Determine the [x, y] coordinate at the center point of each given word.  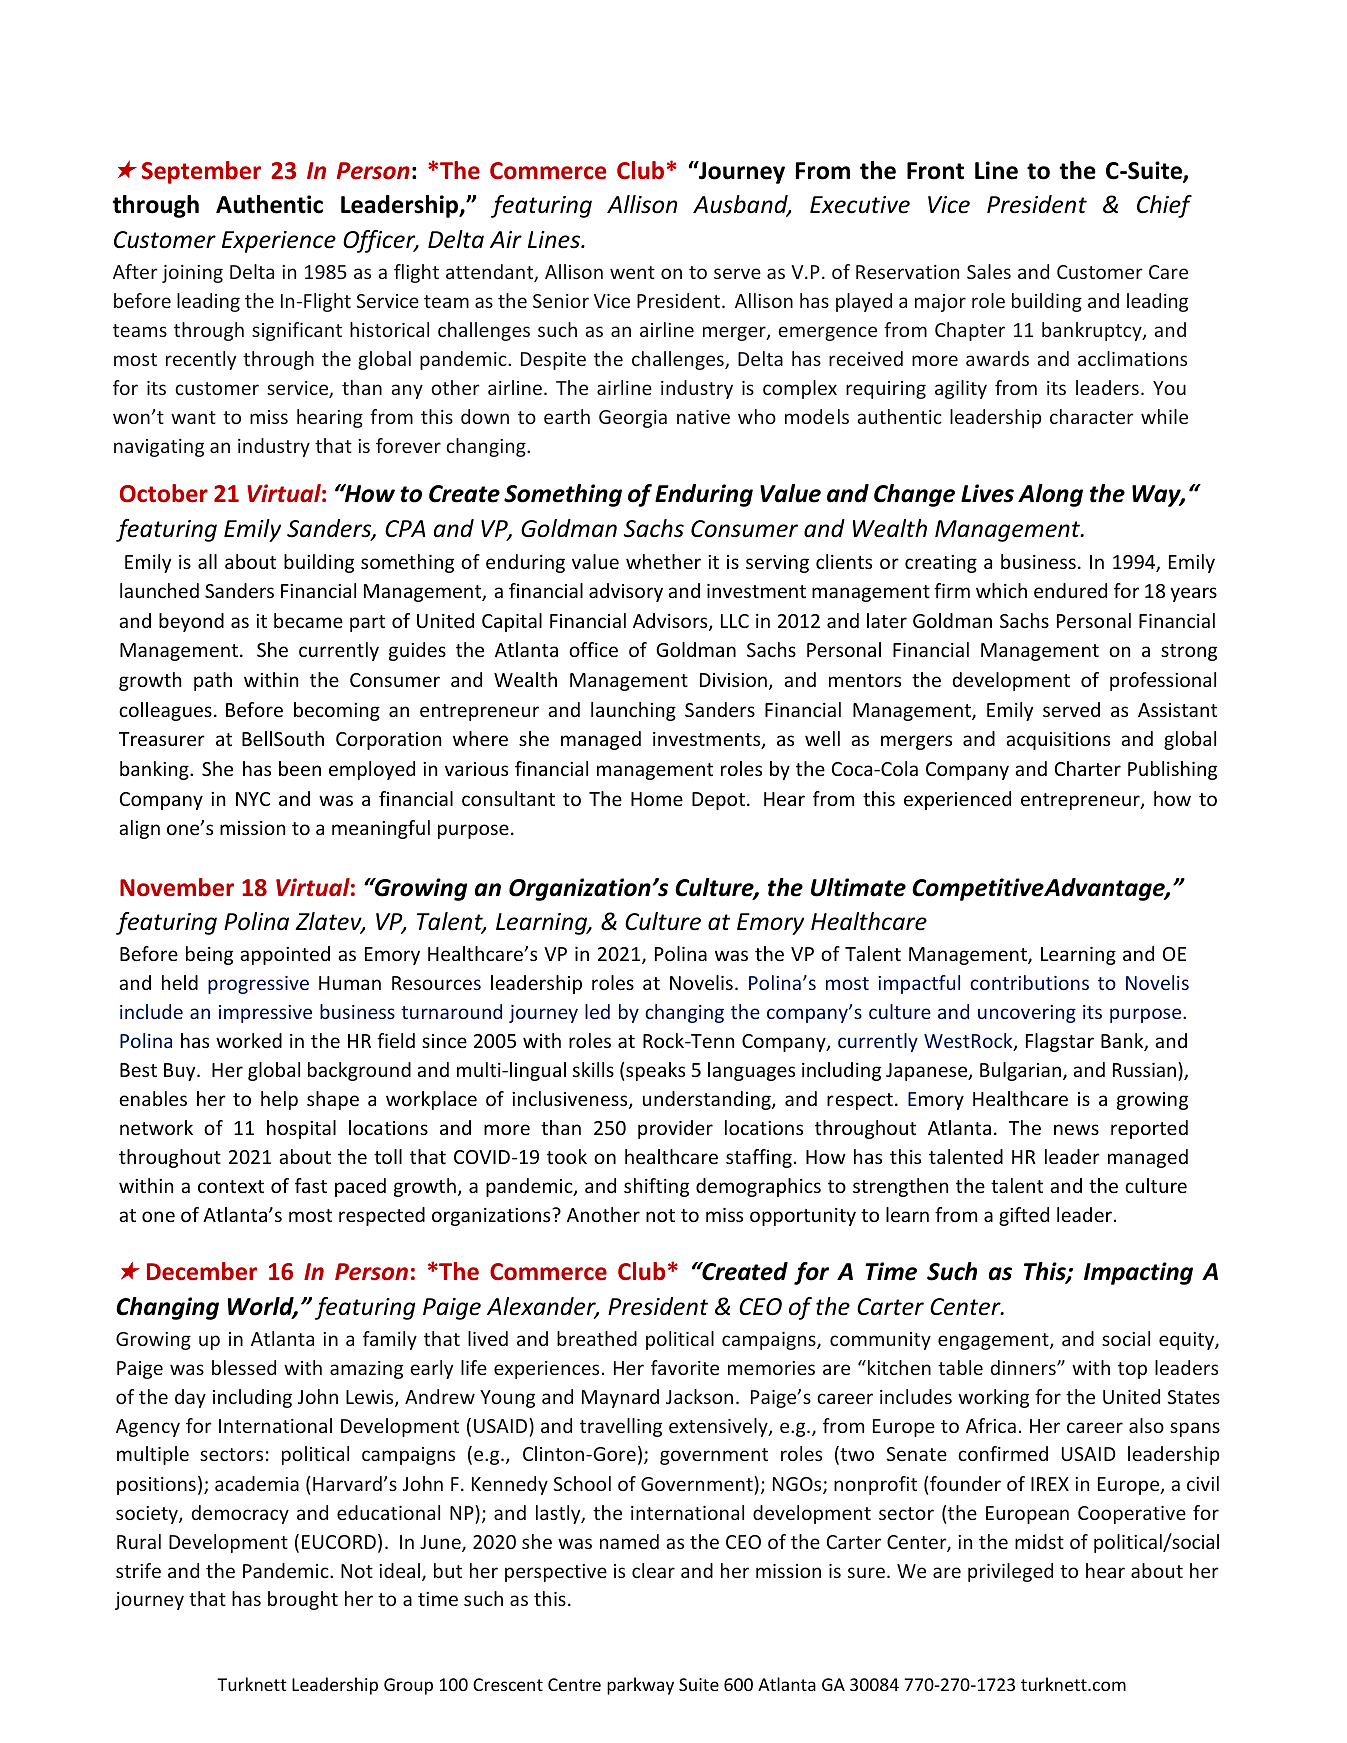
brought [303, 1600]
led [597, 1011]
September [201, 172]
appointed [285, 955]
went [632, 272]
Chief [1164, 206]
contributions [1029, 982]
